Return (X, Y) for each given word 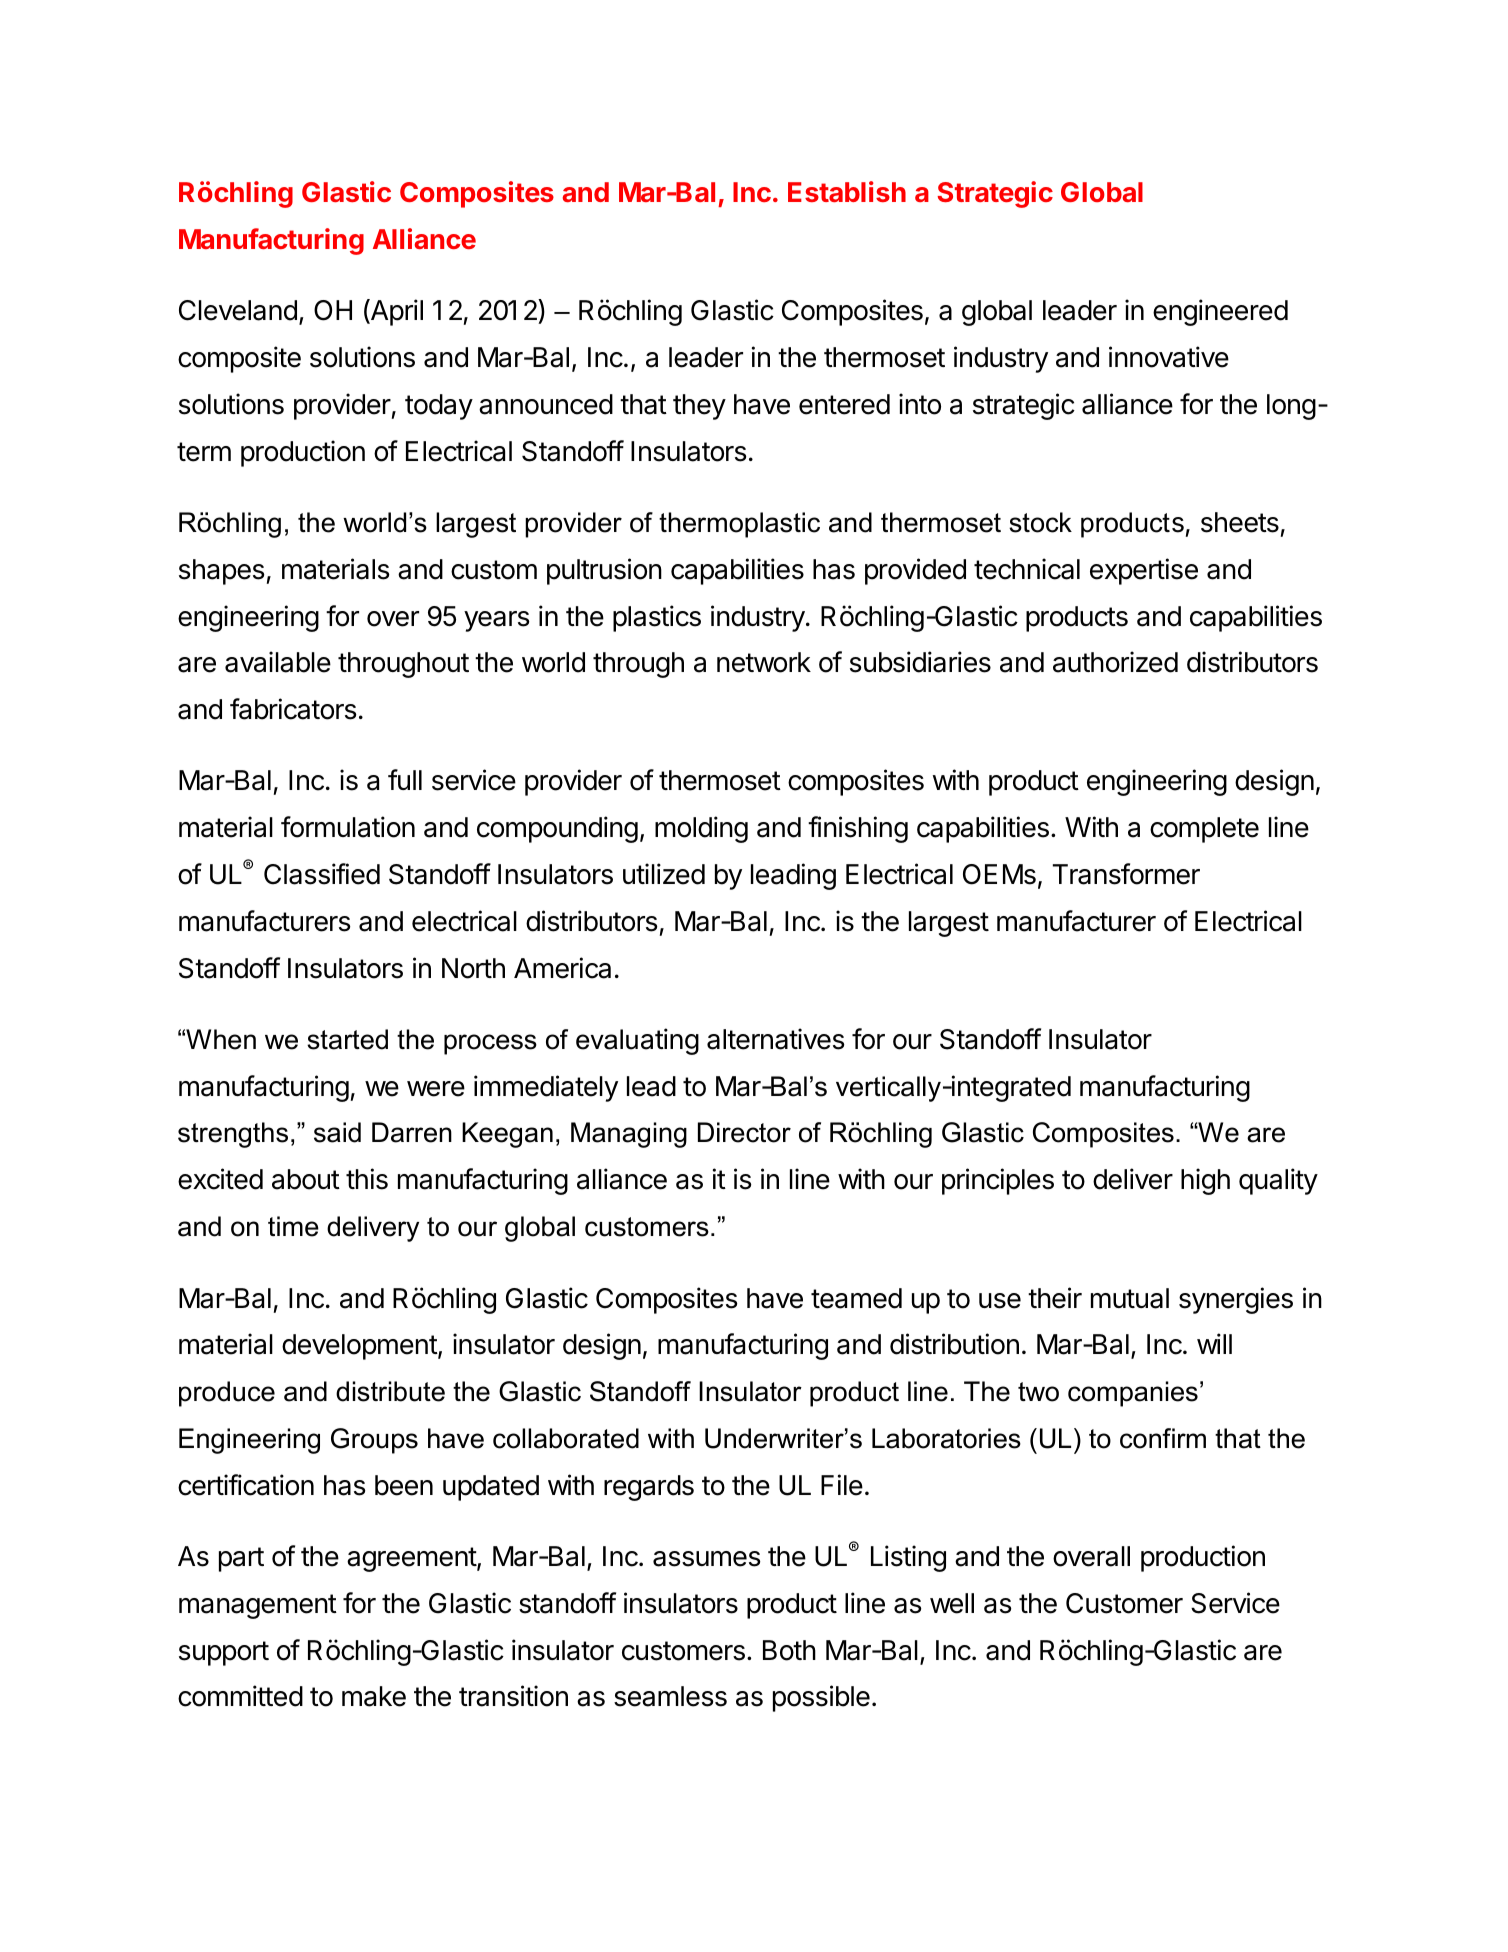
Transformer (1126, 874)
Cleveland (238, 310)
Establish (847, 191)
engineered (1220, 312)
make (374, 1696)
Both (789, 1650)
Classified (322, 874)
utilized (664, 874)
